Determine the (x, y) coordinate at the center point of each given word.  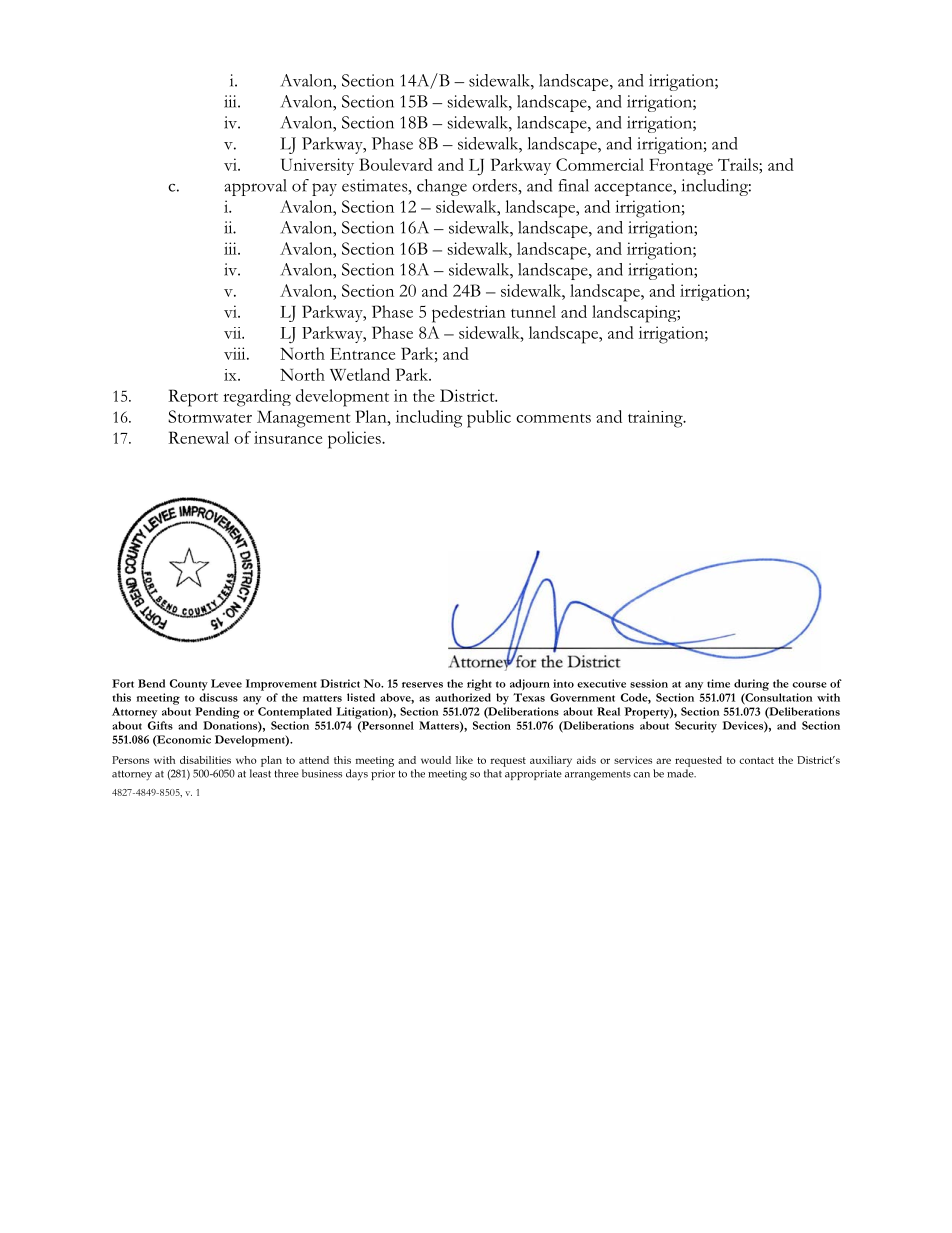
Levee (226, 683)
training (656, 419)
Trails (739, 164)
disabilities (205, 760)
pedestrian (469, 314)
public (489, 419)
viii (236, 353)
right (479, 685)
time (718, 683)
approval (255, 187)
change (442, 187)
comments (553, 418)
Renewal (198, 437)
